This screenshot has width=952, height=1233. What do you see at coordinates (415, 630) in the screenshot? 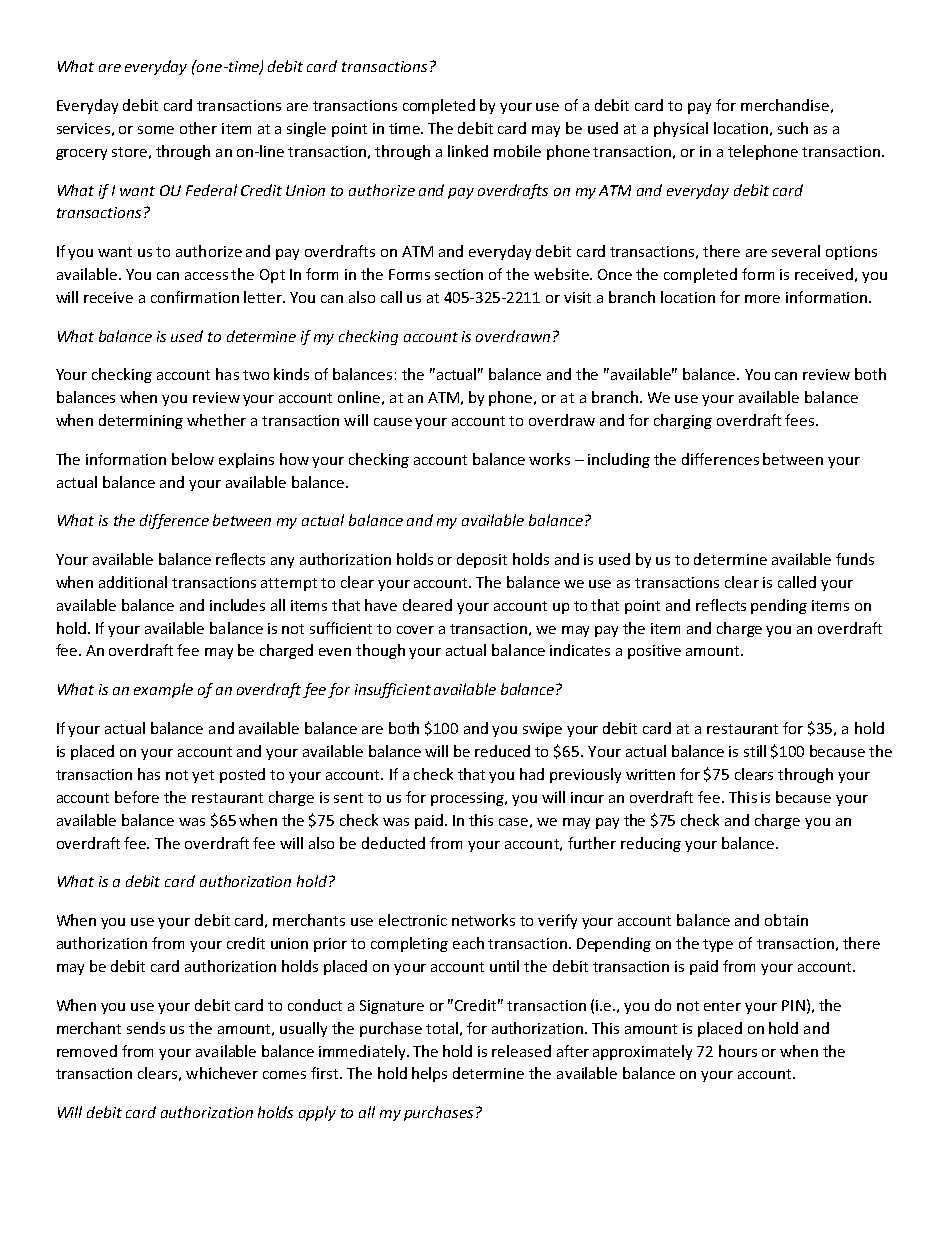
I see `cover` at bounding box center [415, 630].
